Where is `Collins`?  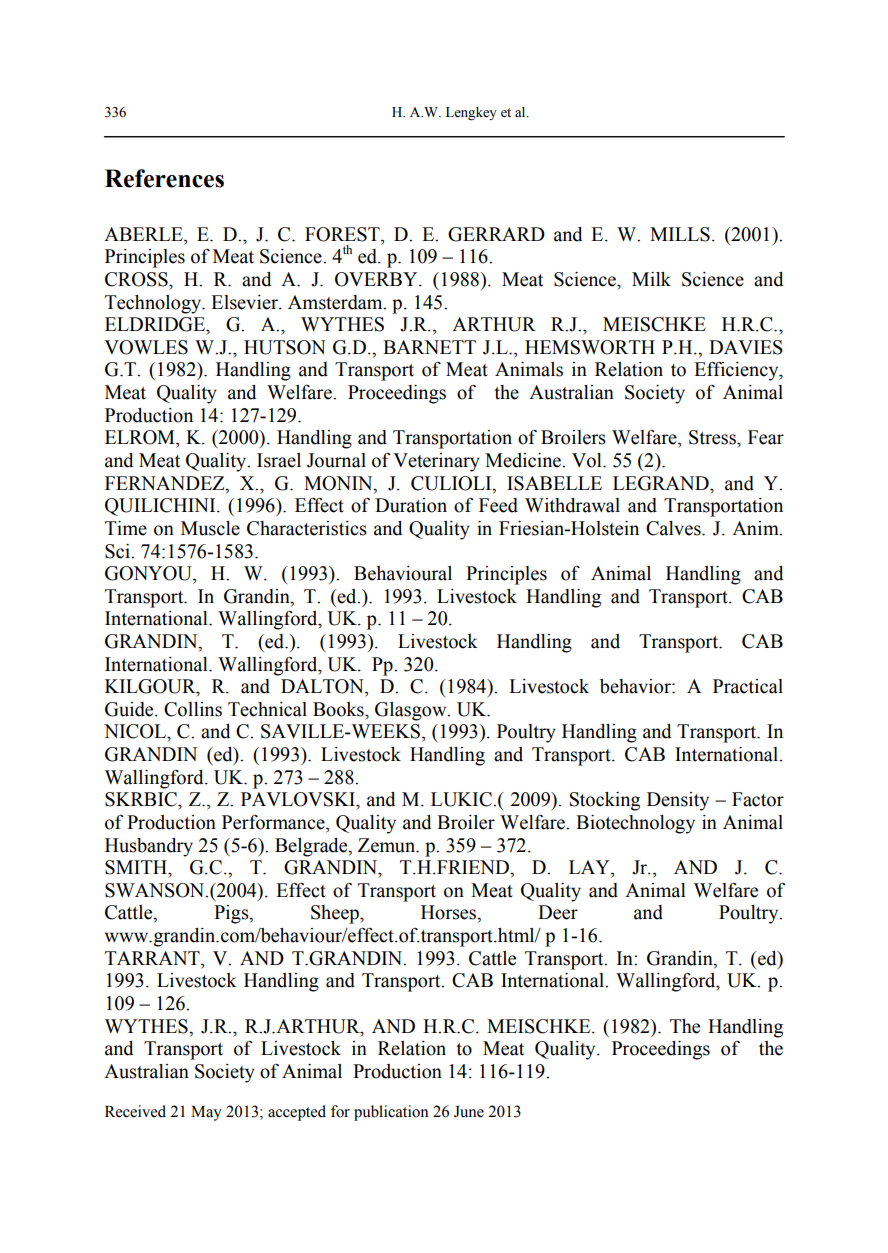 Collins is located at coordinates (193, 709).
